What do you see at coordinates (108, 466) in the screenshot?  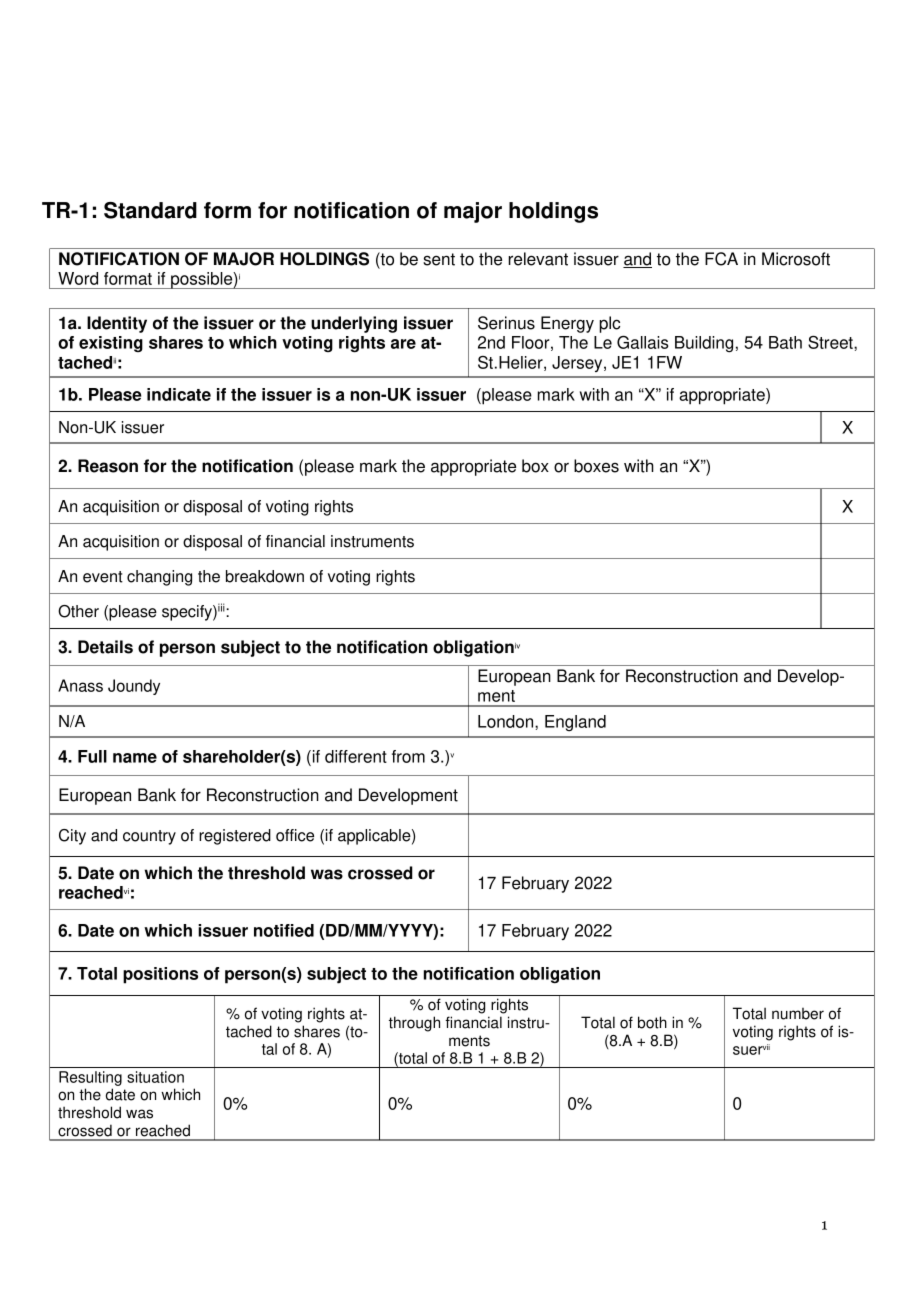 I see `Reason` at bounding box center [108, 466].
